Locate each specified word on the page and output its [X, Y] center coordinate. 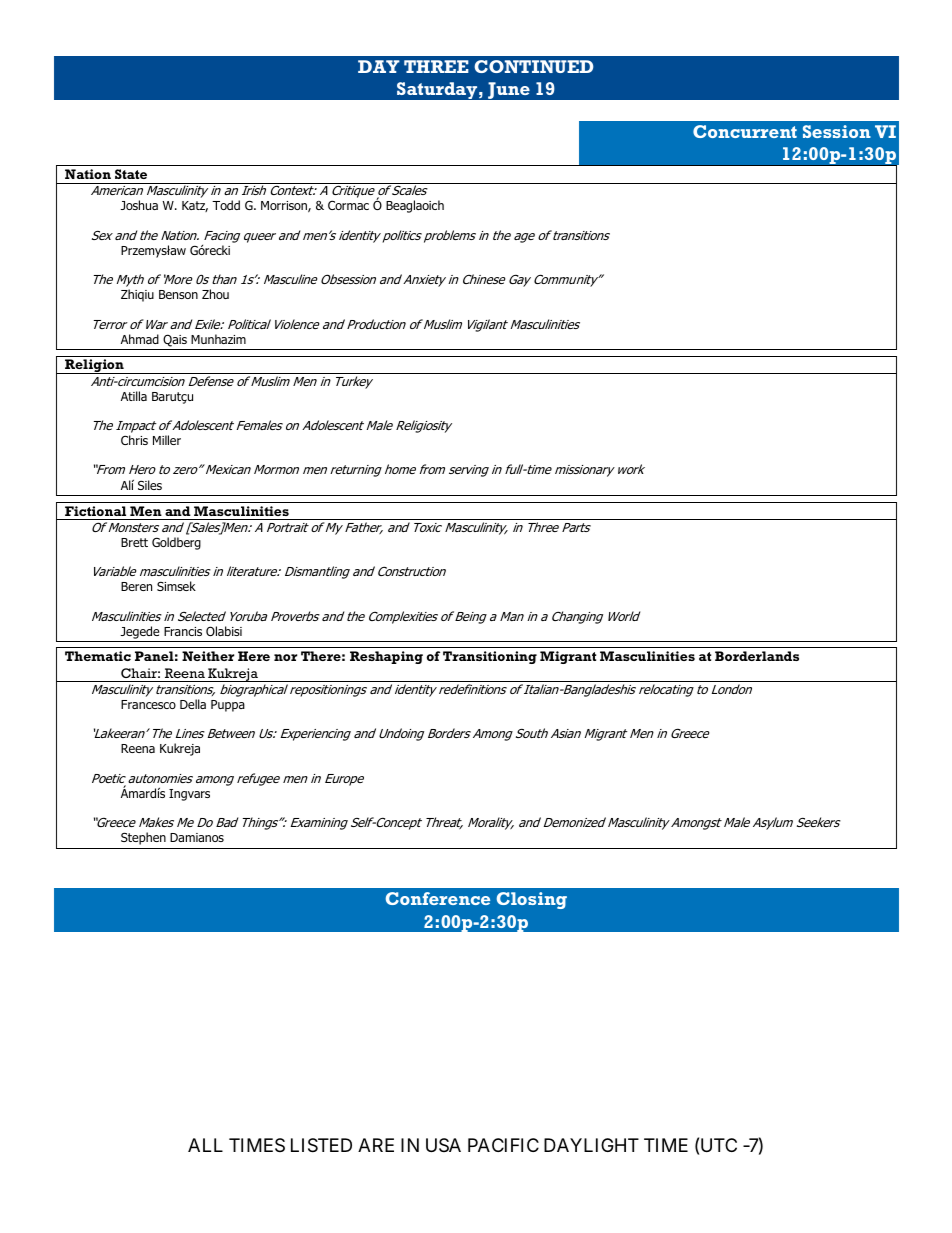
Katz [195, 206]
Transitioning [490, 657]
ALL [205, 1145]
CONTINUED [533, 66]
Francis [183, 631]
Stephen [143, 838]
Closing [532, 900]
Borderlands [757, 656]
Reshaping [386, 657]
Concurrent [745, 131]
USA [443, 1145]
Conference [438, 898]
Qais [175, 340]
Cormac [348, 205]
